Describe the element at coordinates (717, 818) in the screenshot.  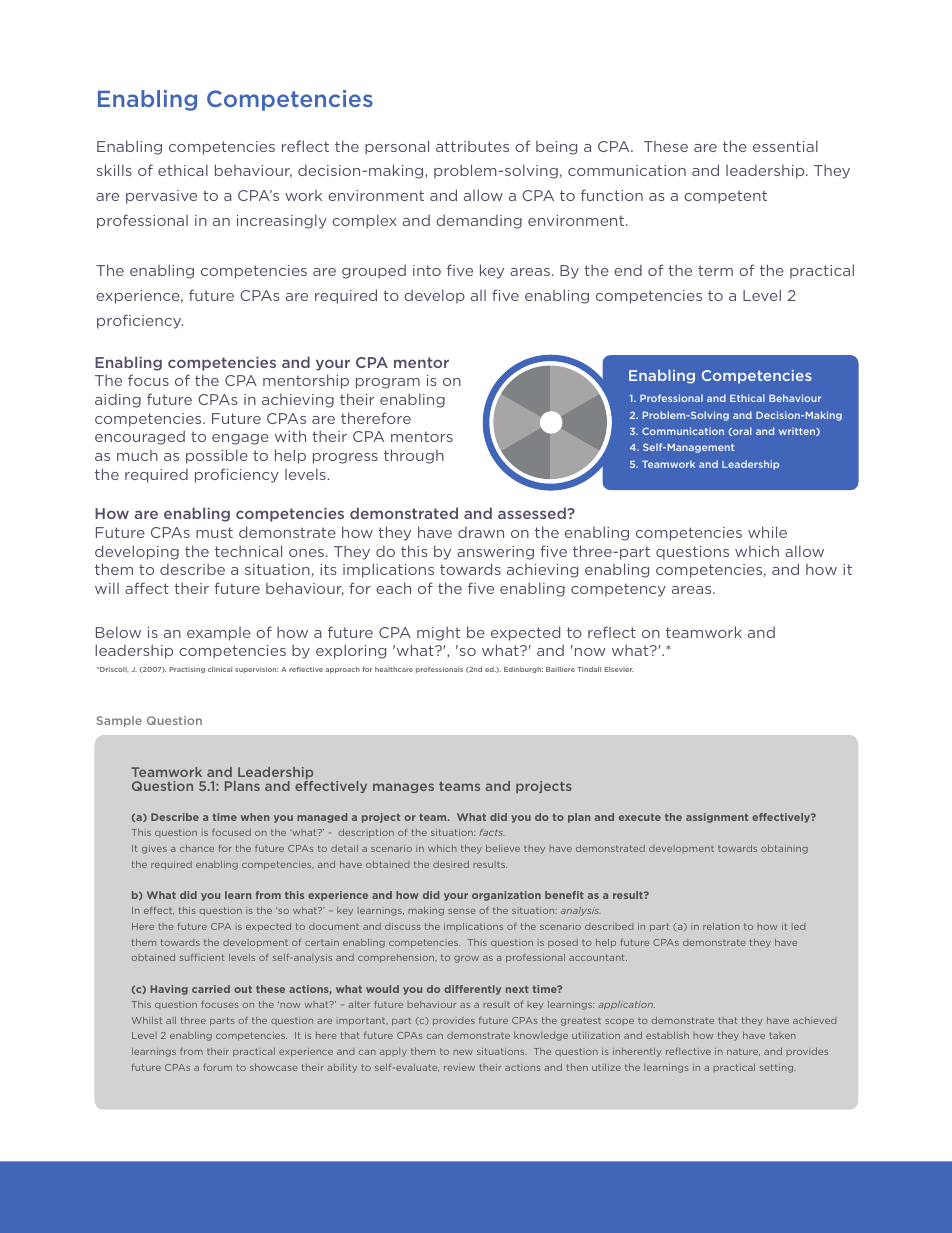
I see `assignment` at that location.
